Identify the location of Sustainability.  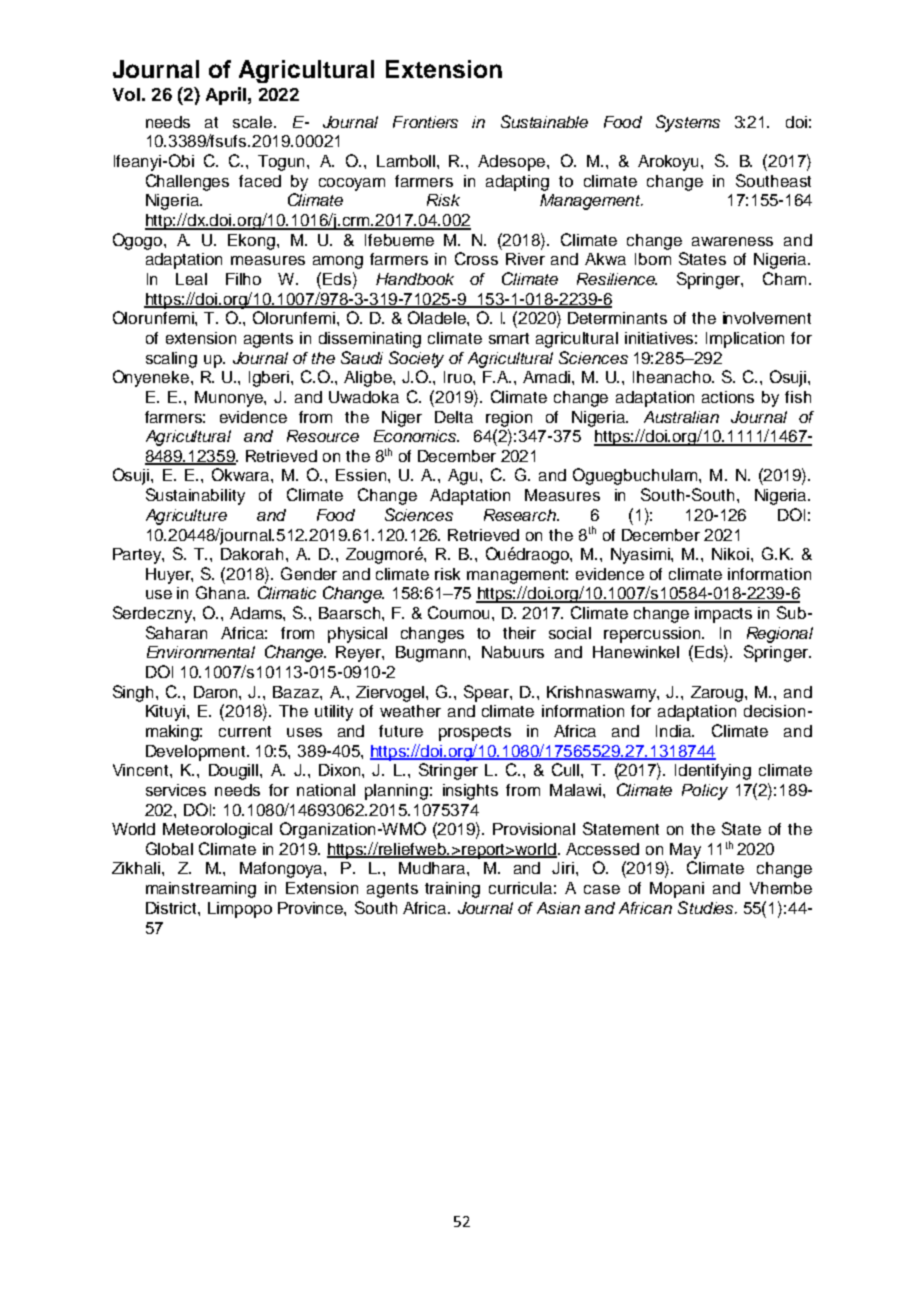
(195, 496).
